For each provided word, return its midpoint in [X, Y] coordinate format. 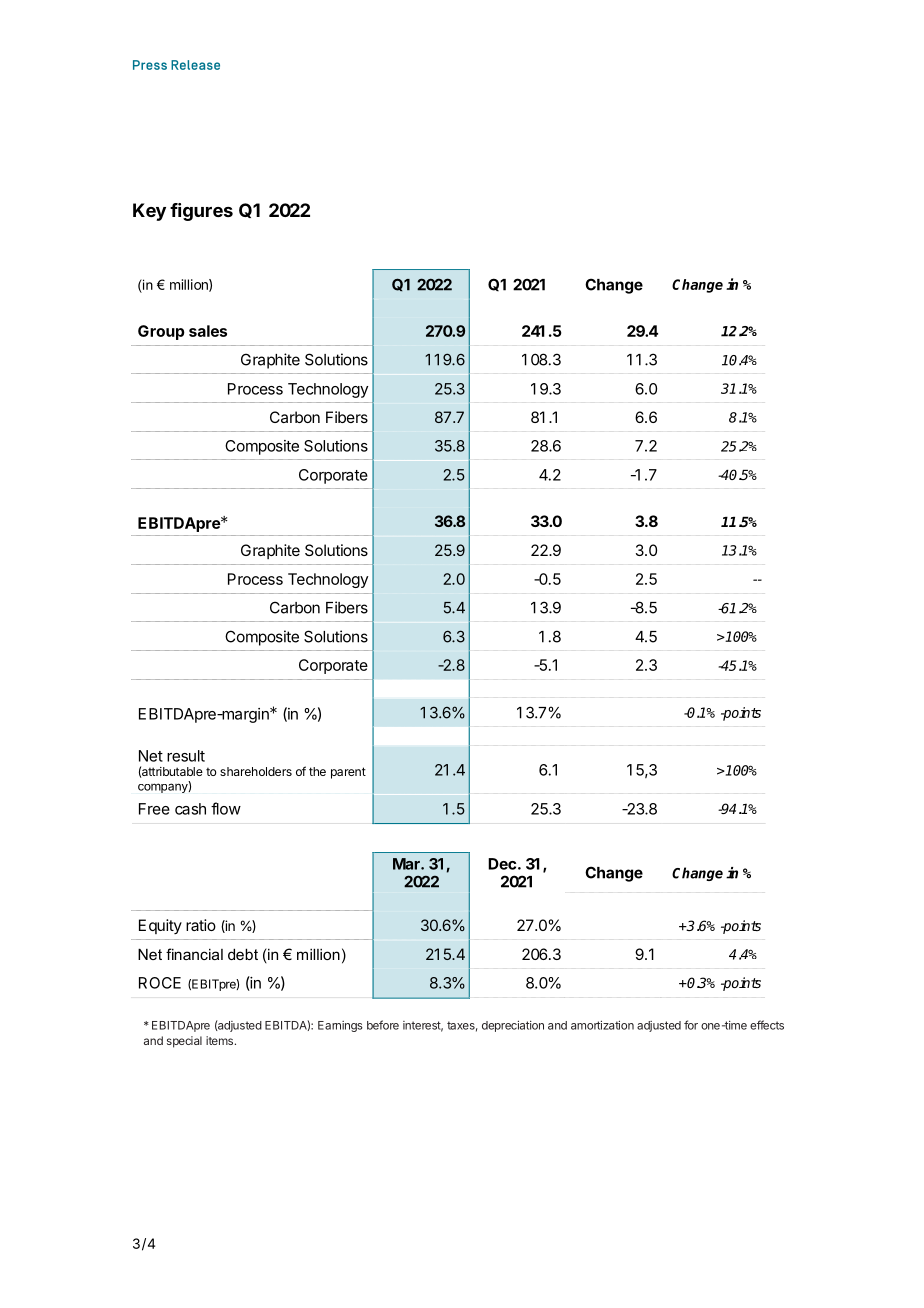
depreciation [513, 1026]
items [219, 1040]
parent [348, 773]
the [317, 771]
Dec [502, 864]
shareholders [256, 771]
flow [226, 808]
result [186, 756]
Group [161, 332]
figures [201, 212]
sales [208, 331]
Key [149, 212]
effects [767, 1025]
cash [190, 809]
